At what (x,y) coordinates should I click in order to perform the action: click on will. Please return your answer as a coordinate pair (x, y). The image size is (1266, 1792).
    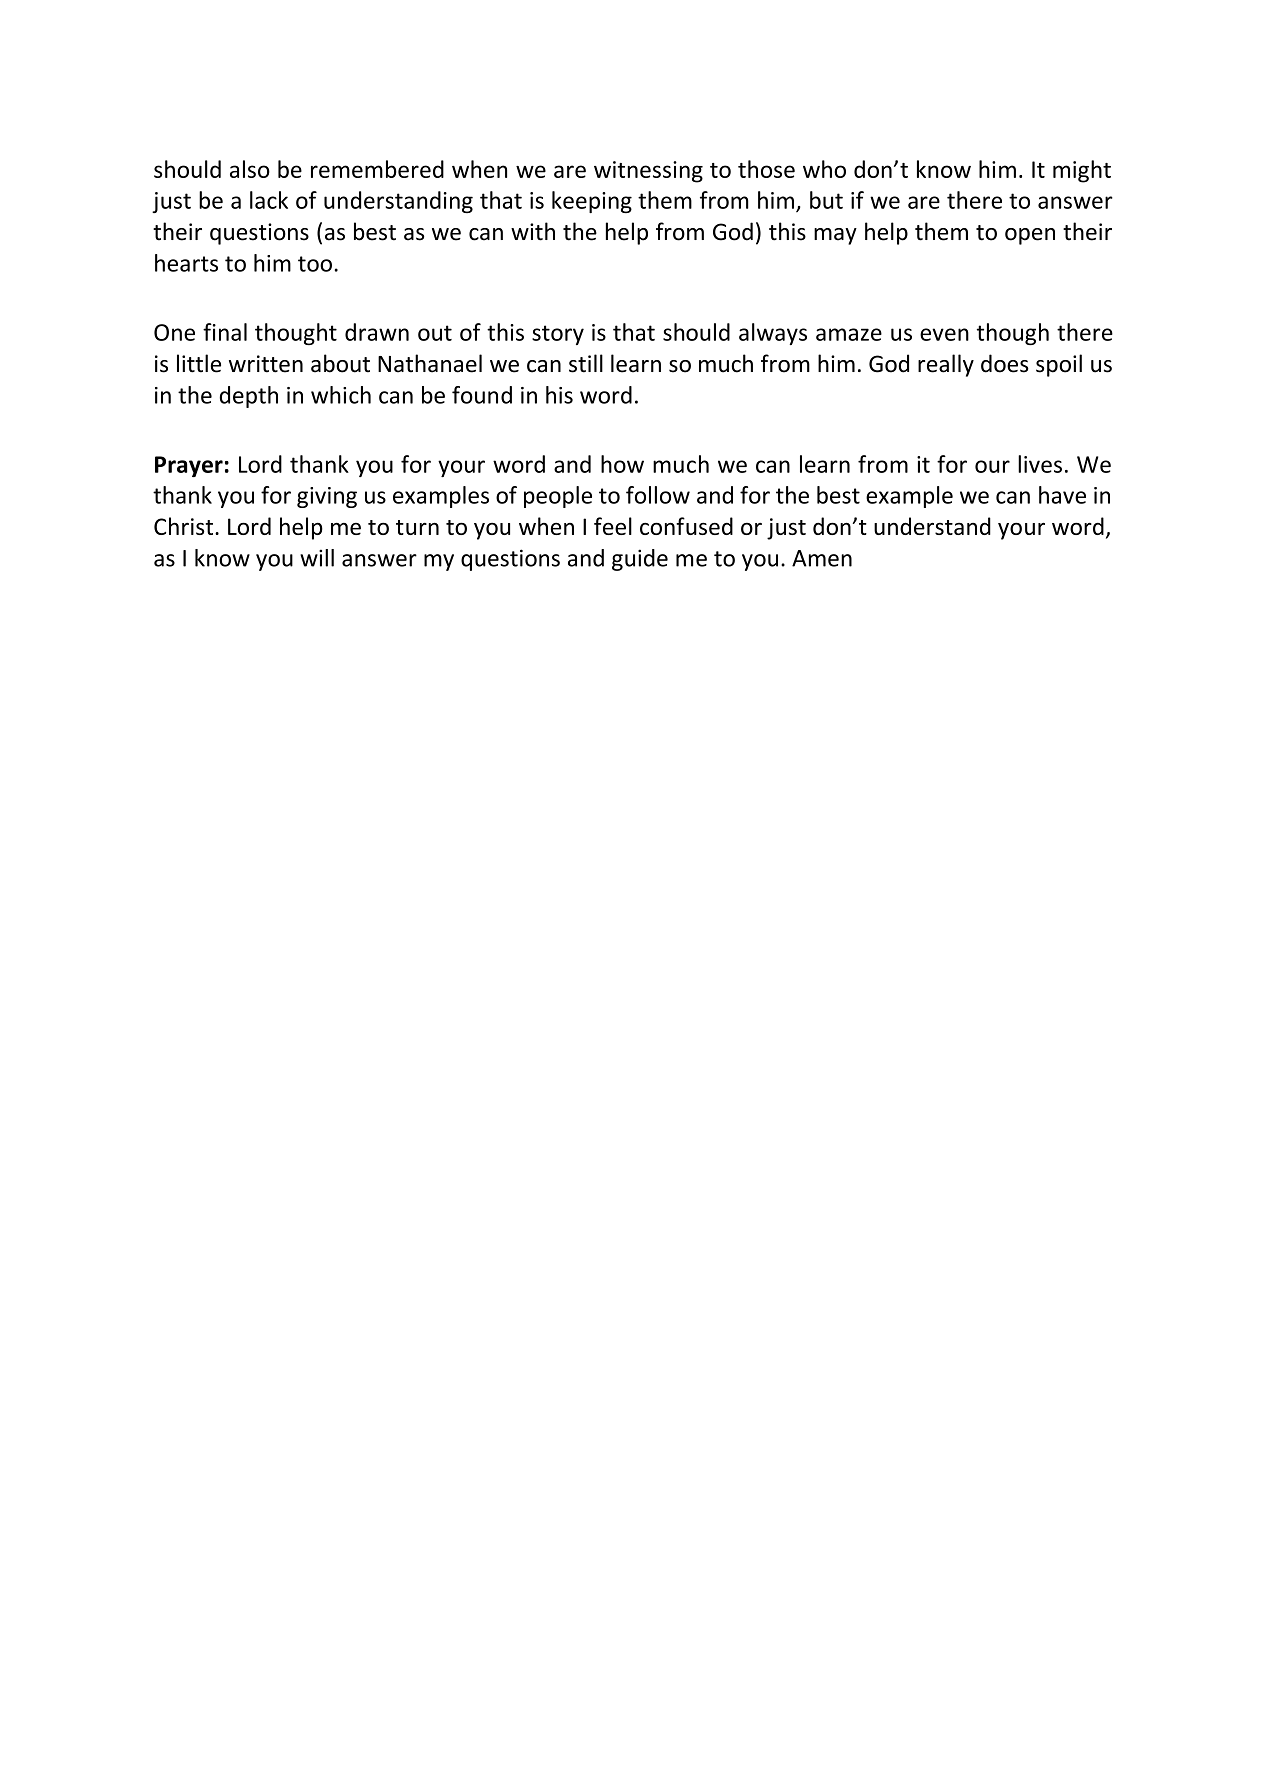
    Looking at the image, I should click on (317, 558).
